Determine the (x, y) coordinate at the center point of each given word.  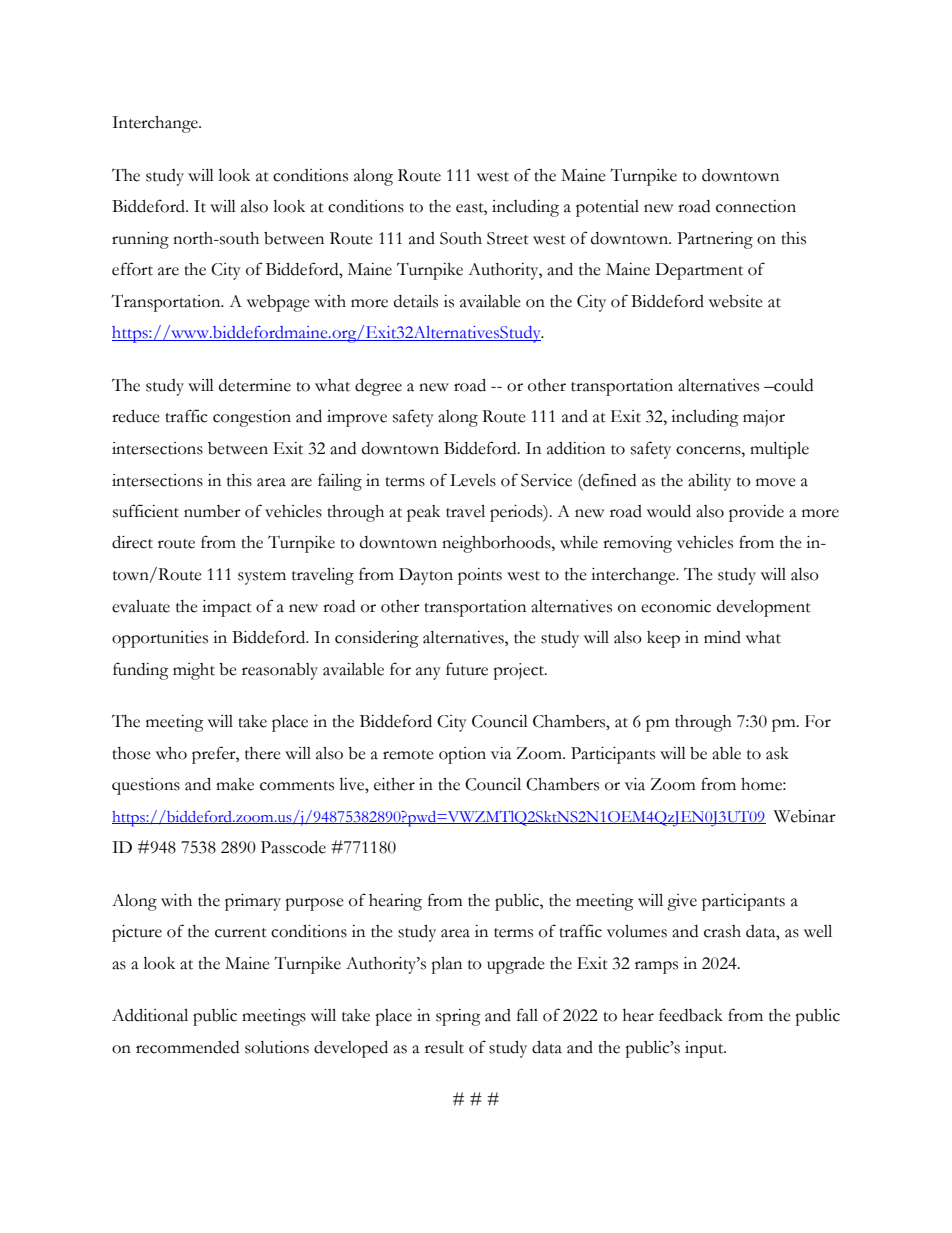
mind (722, 637)
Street (508, 238)
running (140, 240)
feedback (691, 1015)
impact (227, 608)
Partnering (715, 240)
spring (458, 1017)
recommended (187, 1047)
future (467, 669)
